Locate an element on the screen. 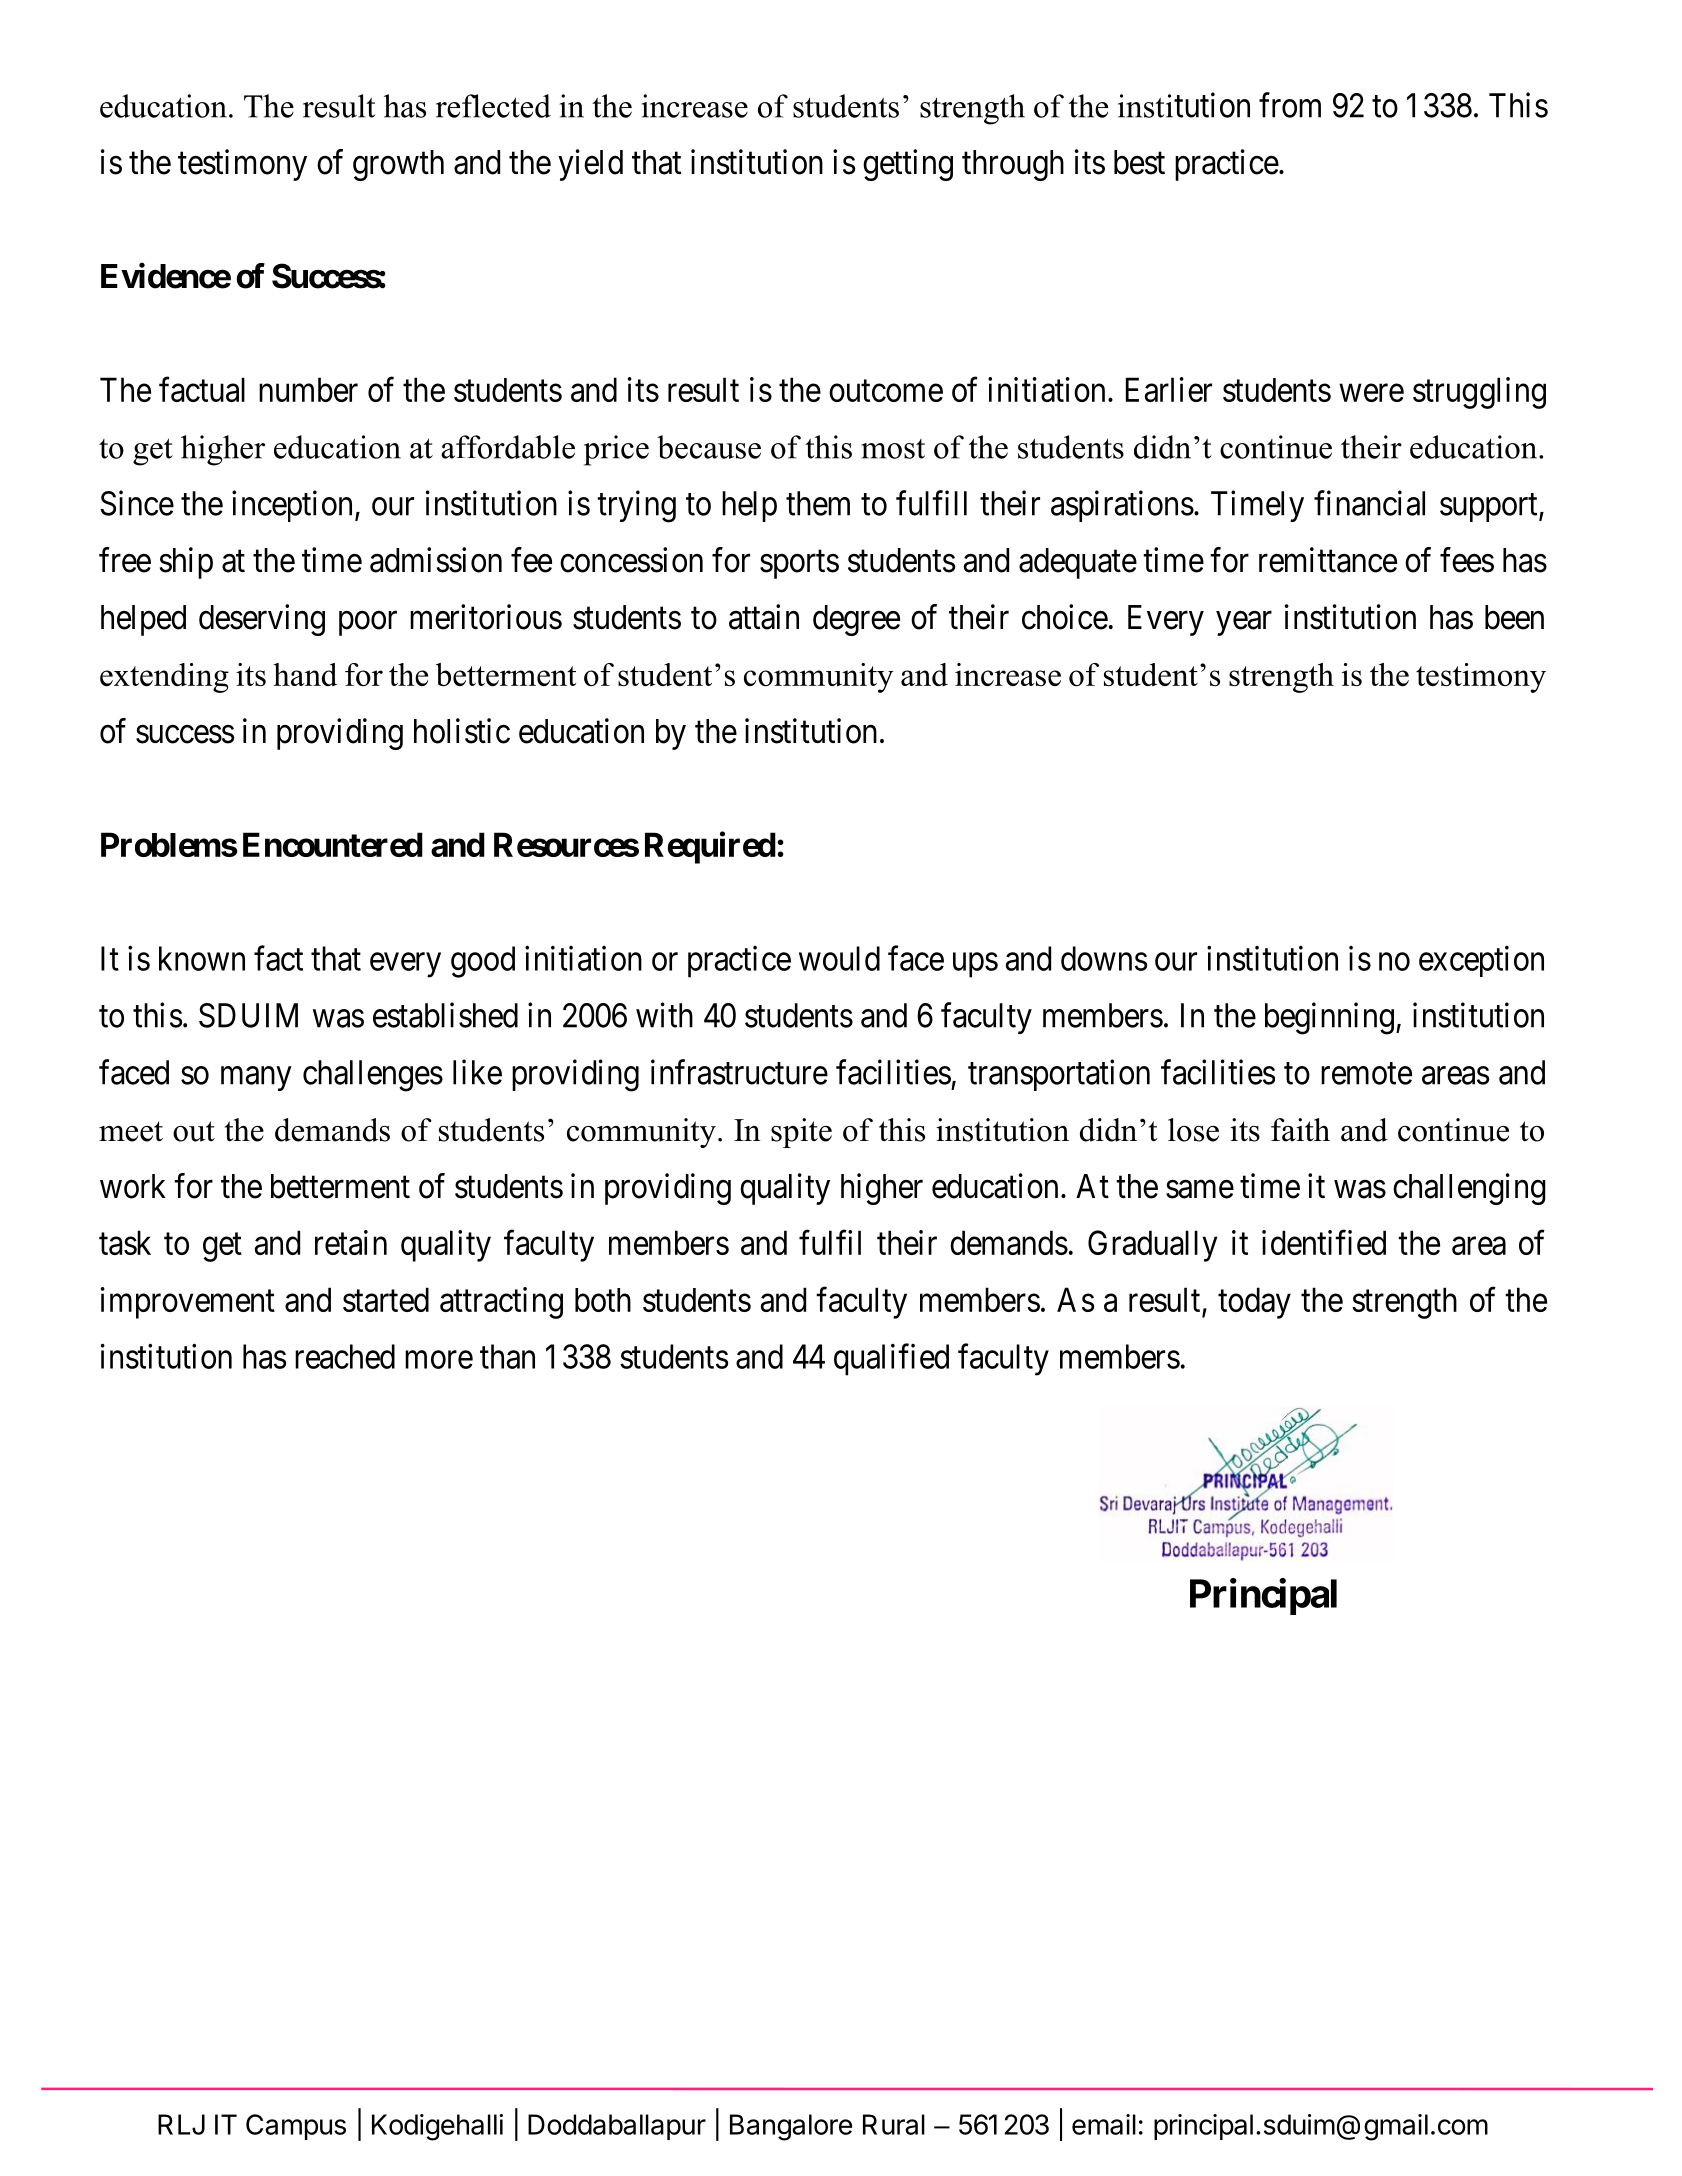 The width and height of the screenshot is (1682, 2176). known is located at coordinates (202, 958).
